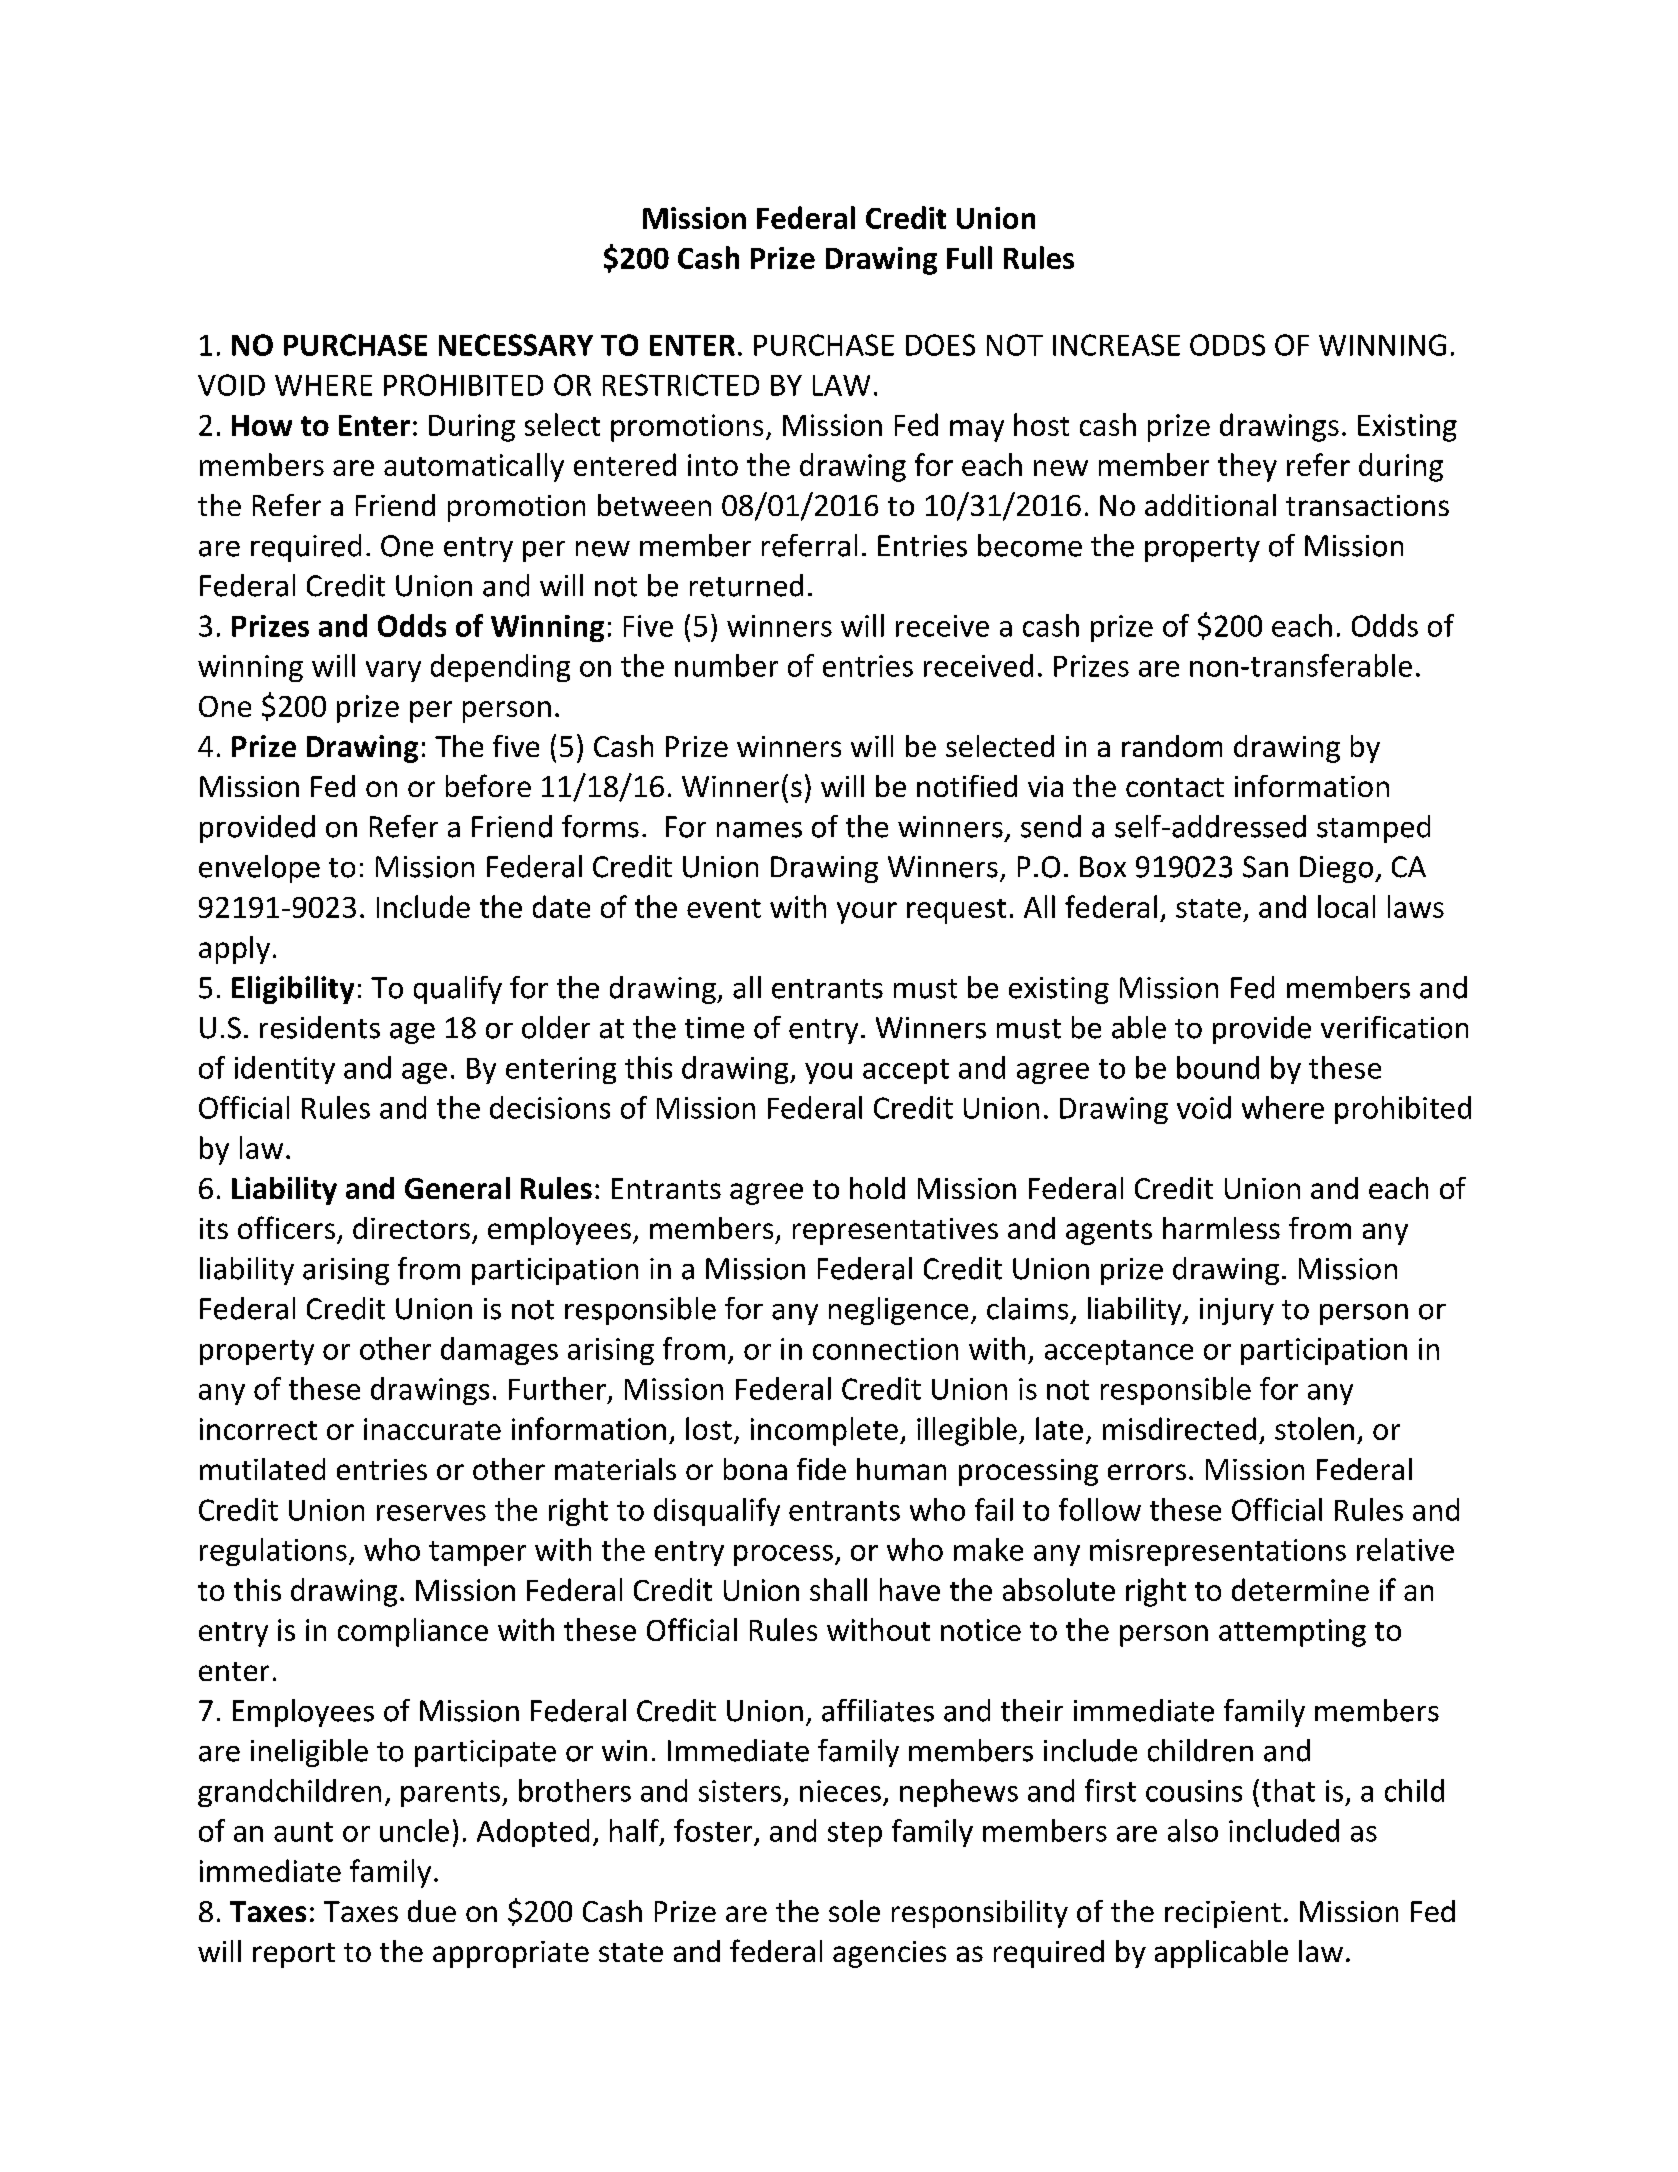  Describe the element at coordinates (413, 1632) in the screenshot. I see `compliance` at that location.
